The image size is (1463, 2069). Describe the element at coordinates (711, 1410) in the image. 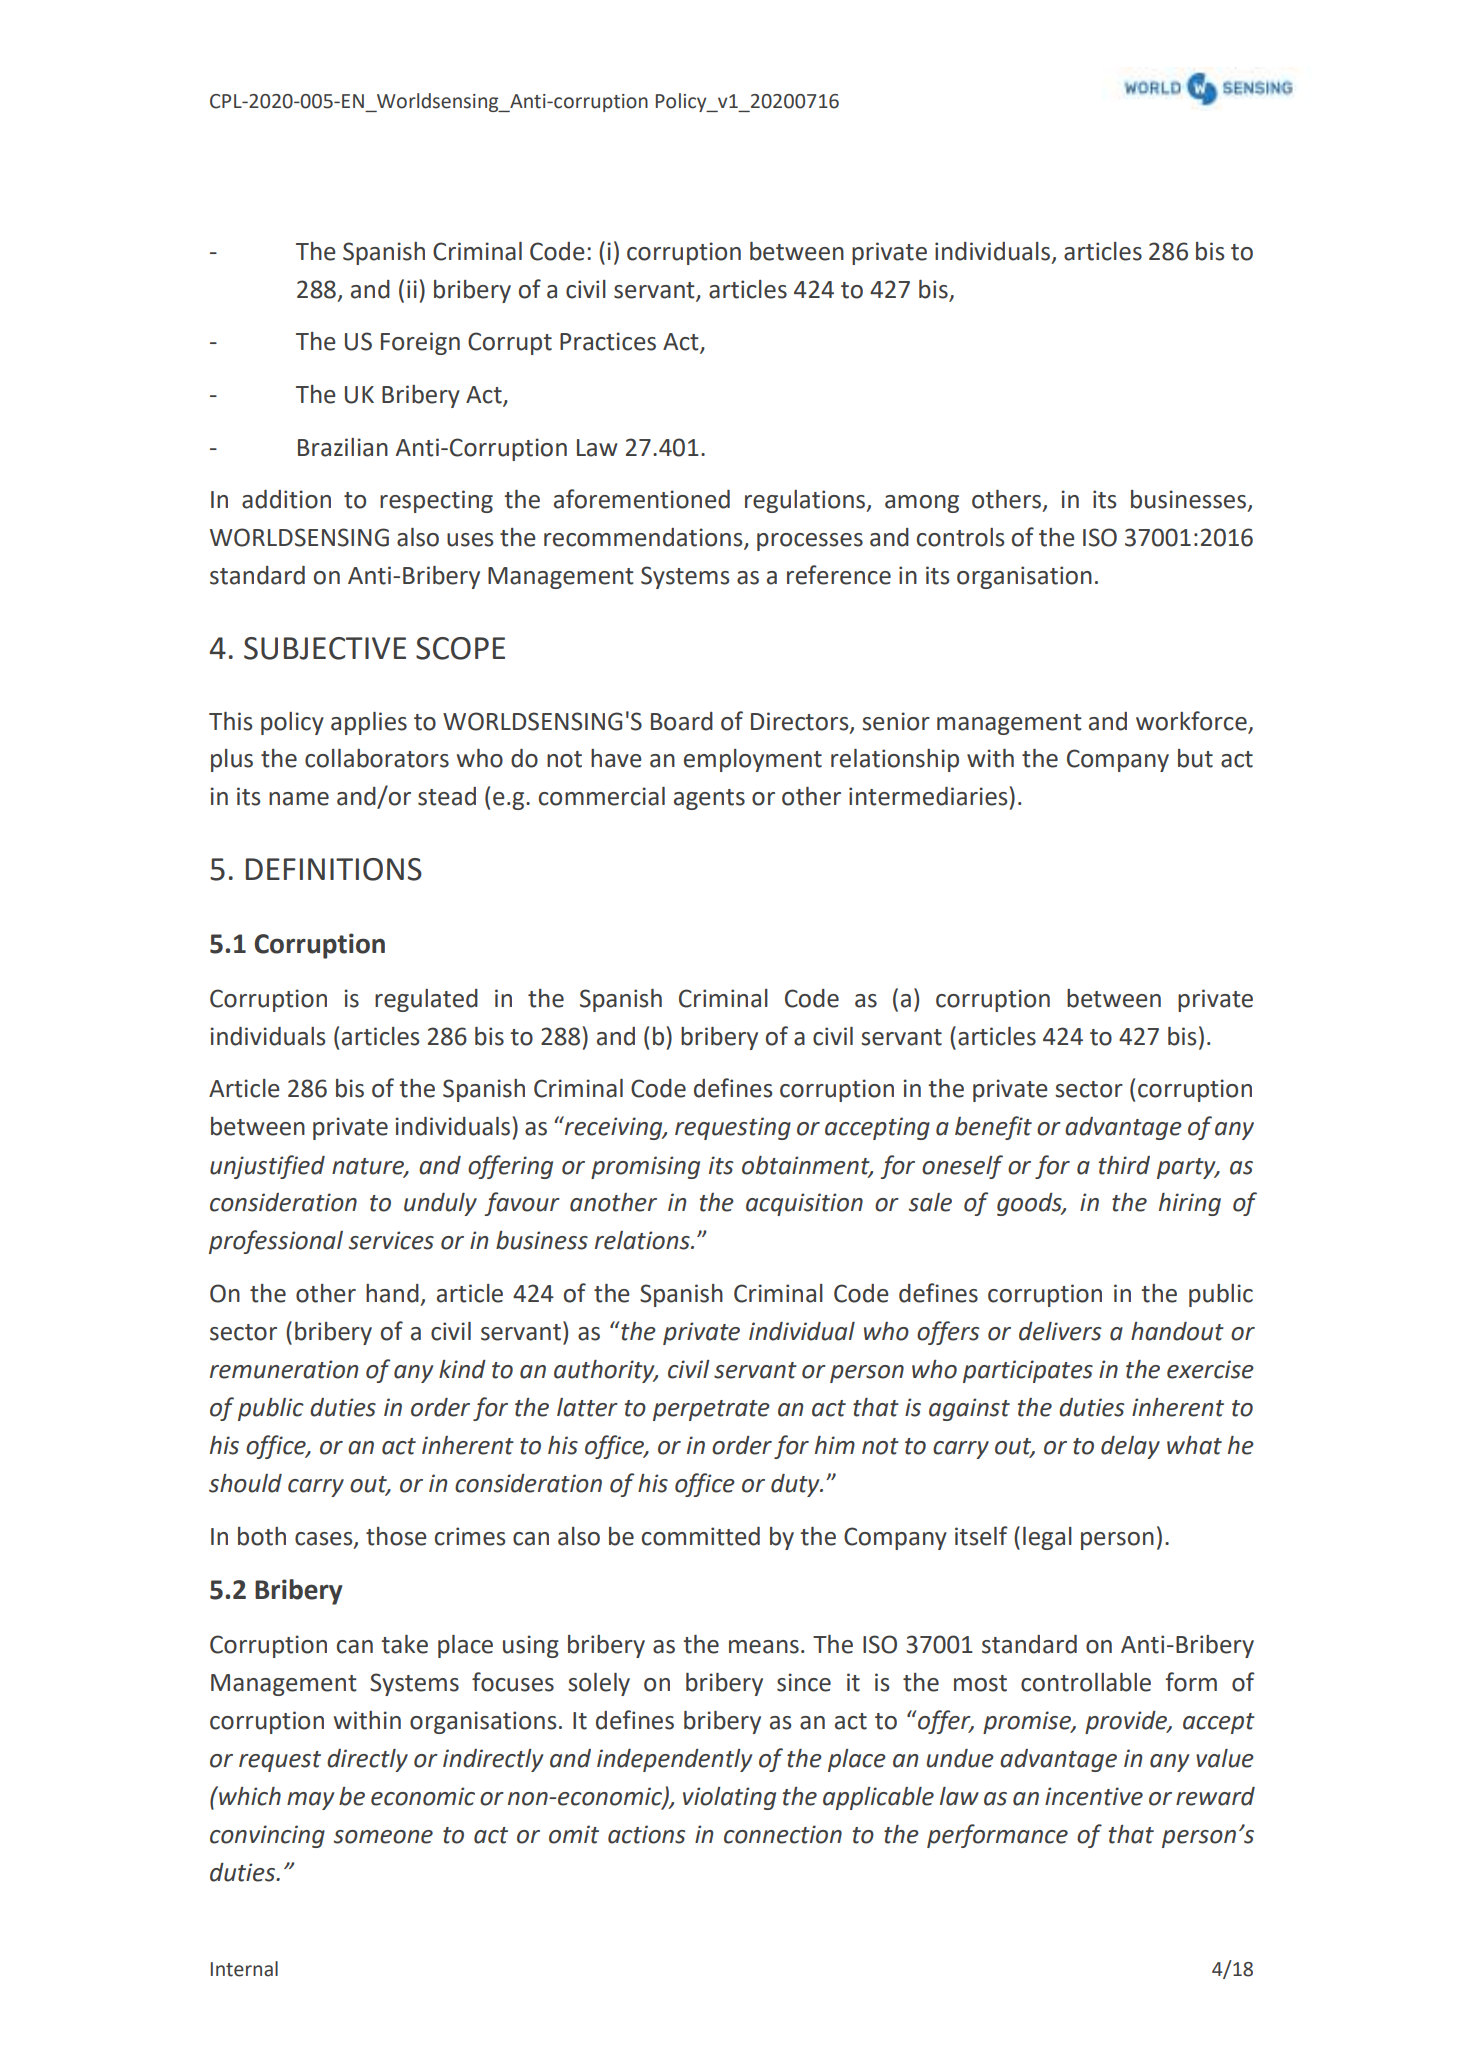

I see `perpetrate` at that location.
